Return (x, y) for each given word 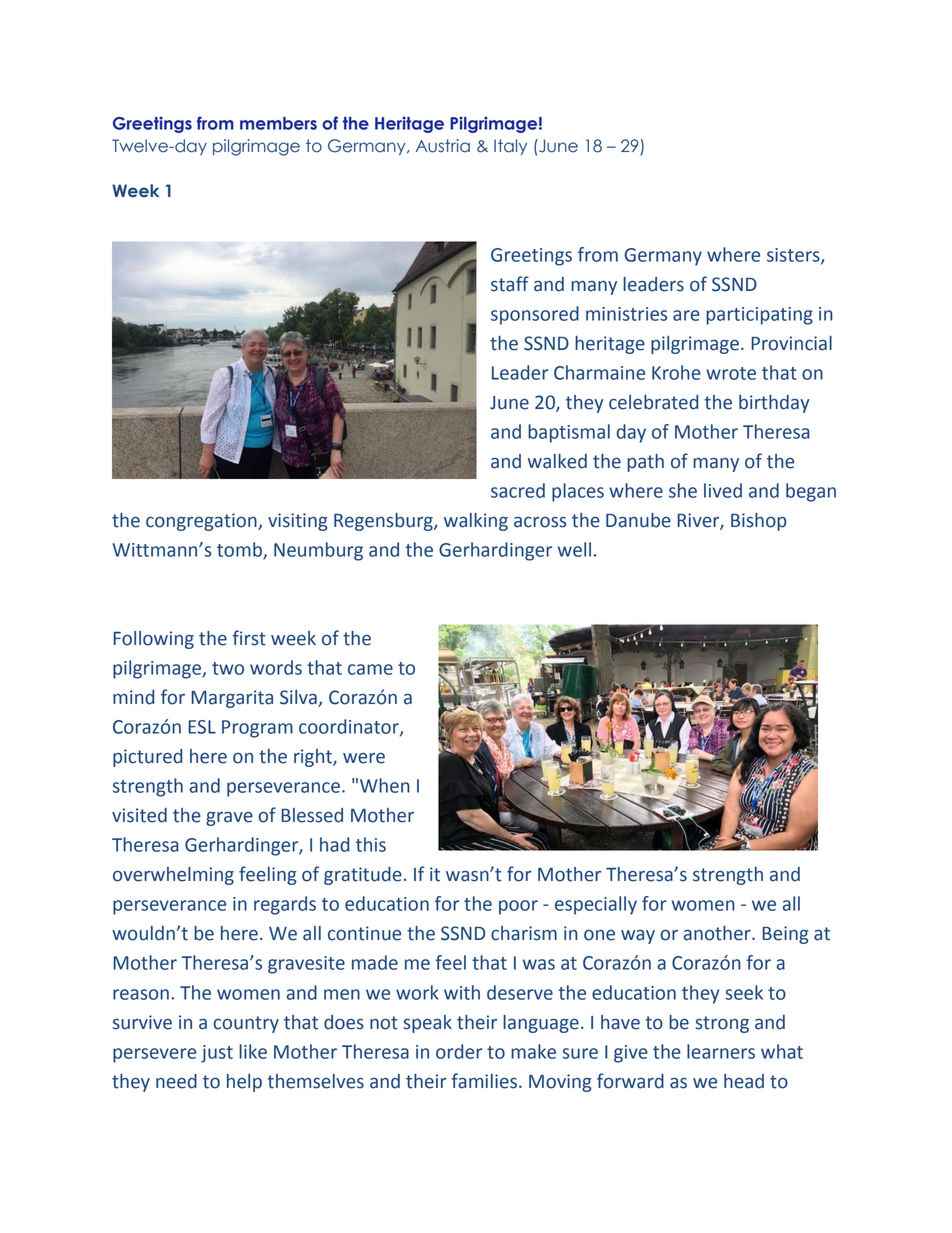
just (217, 1054)
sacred (518, 490)
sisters (794, 256)
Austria (443, 146)
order (459, 1051)
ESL (202, 727)
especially (596, 905)
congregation (202, 522)
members (278, 123)
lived (723, 490)
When (385, 785)
